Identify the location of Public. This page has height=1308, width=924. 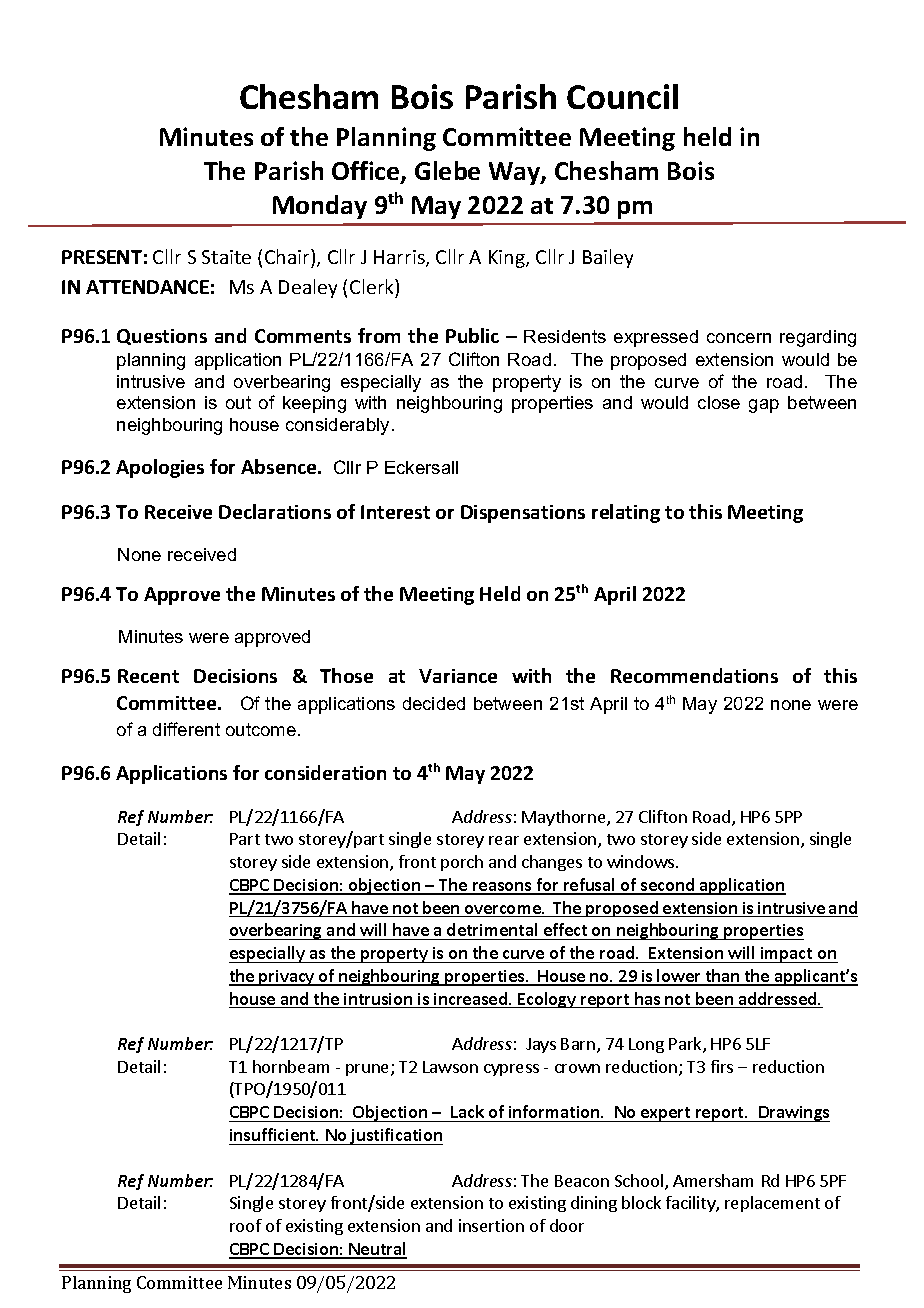
(472, 335).
